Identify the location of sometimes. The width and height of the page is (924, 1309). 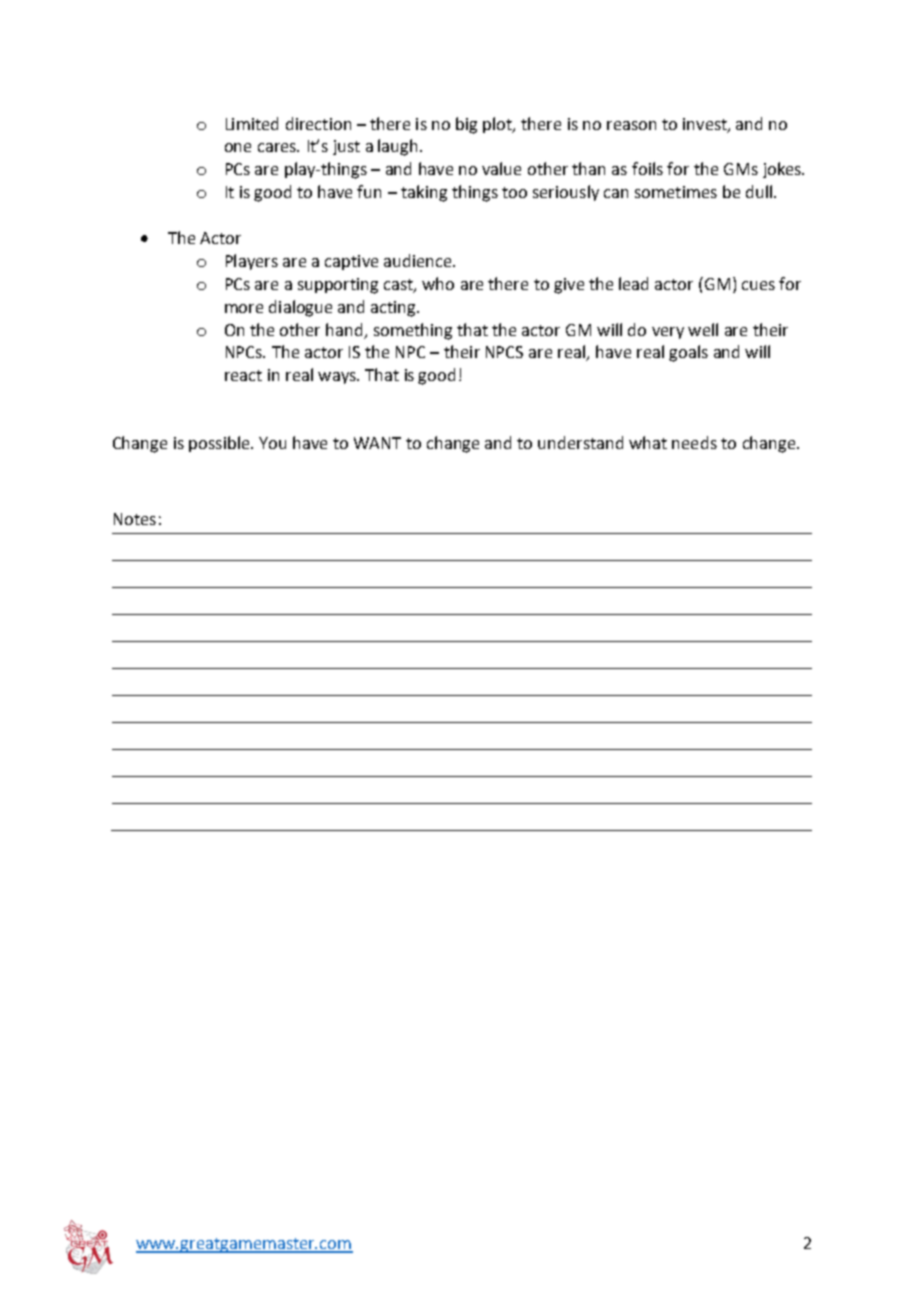
(676, 192).
